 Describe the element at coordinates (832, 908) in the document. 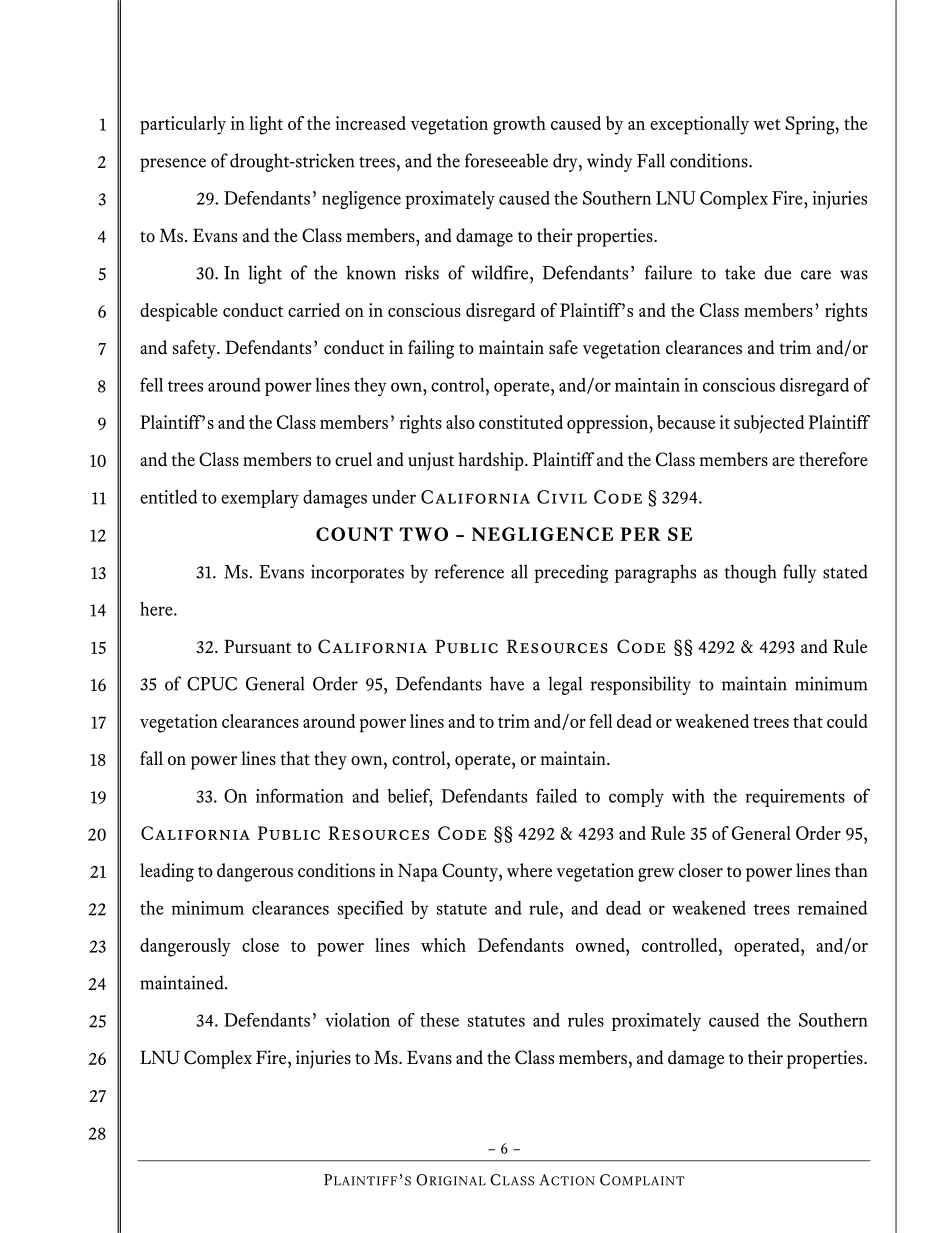

I see `remained` at that location.
